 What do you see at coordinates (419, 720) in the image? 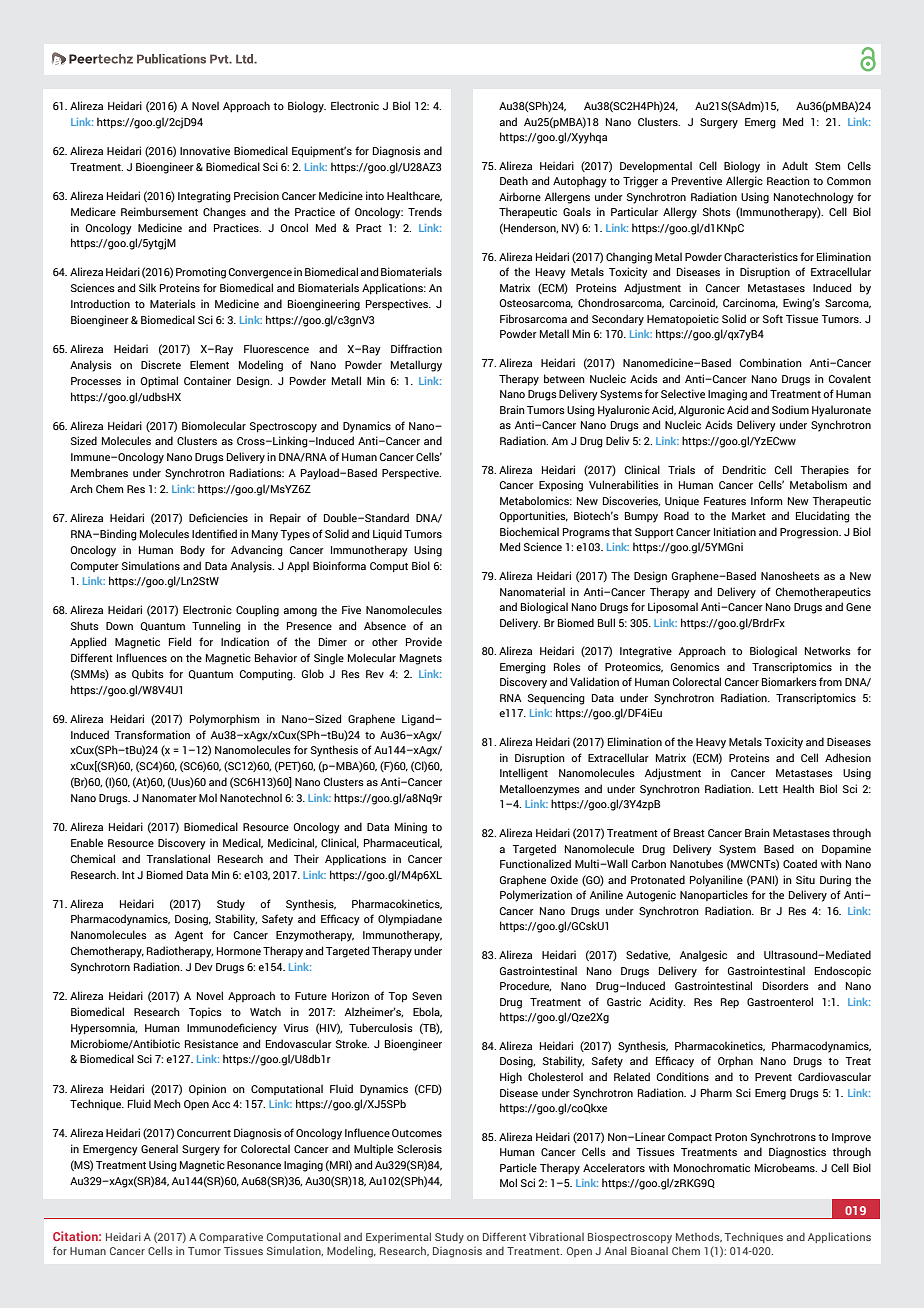
I see `Ligand` at bounding box center [419, 720].
